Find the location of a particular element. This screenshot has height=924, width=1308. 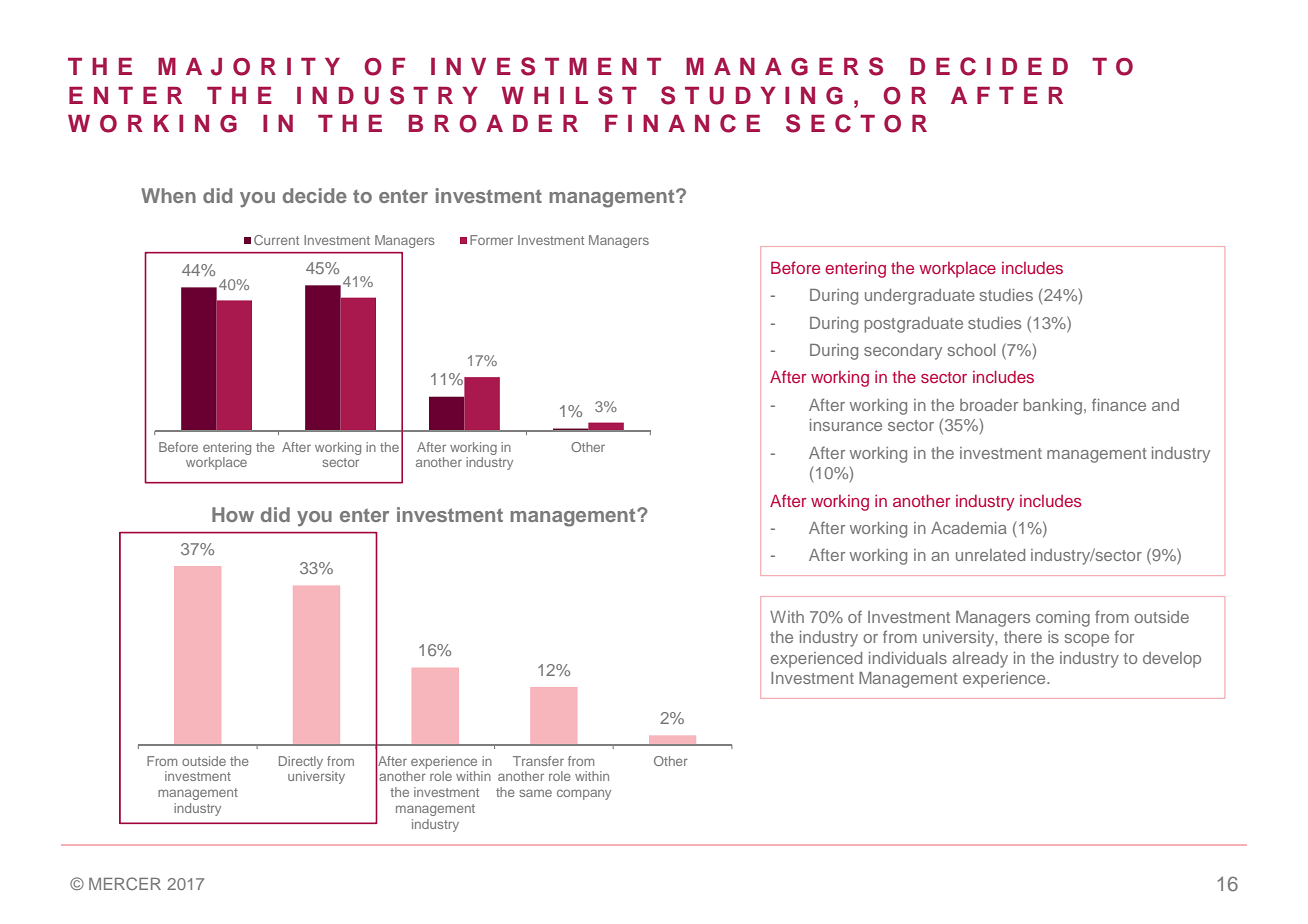

insurance is located at coordinates (846, 425).
